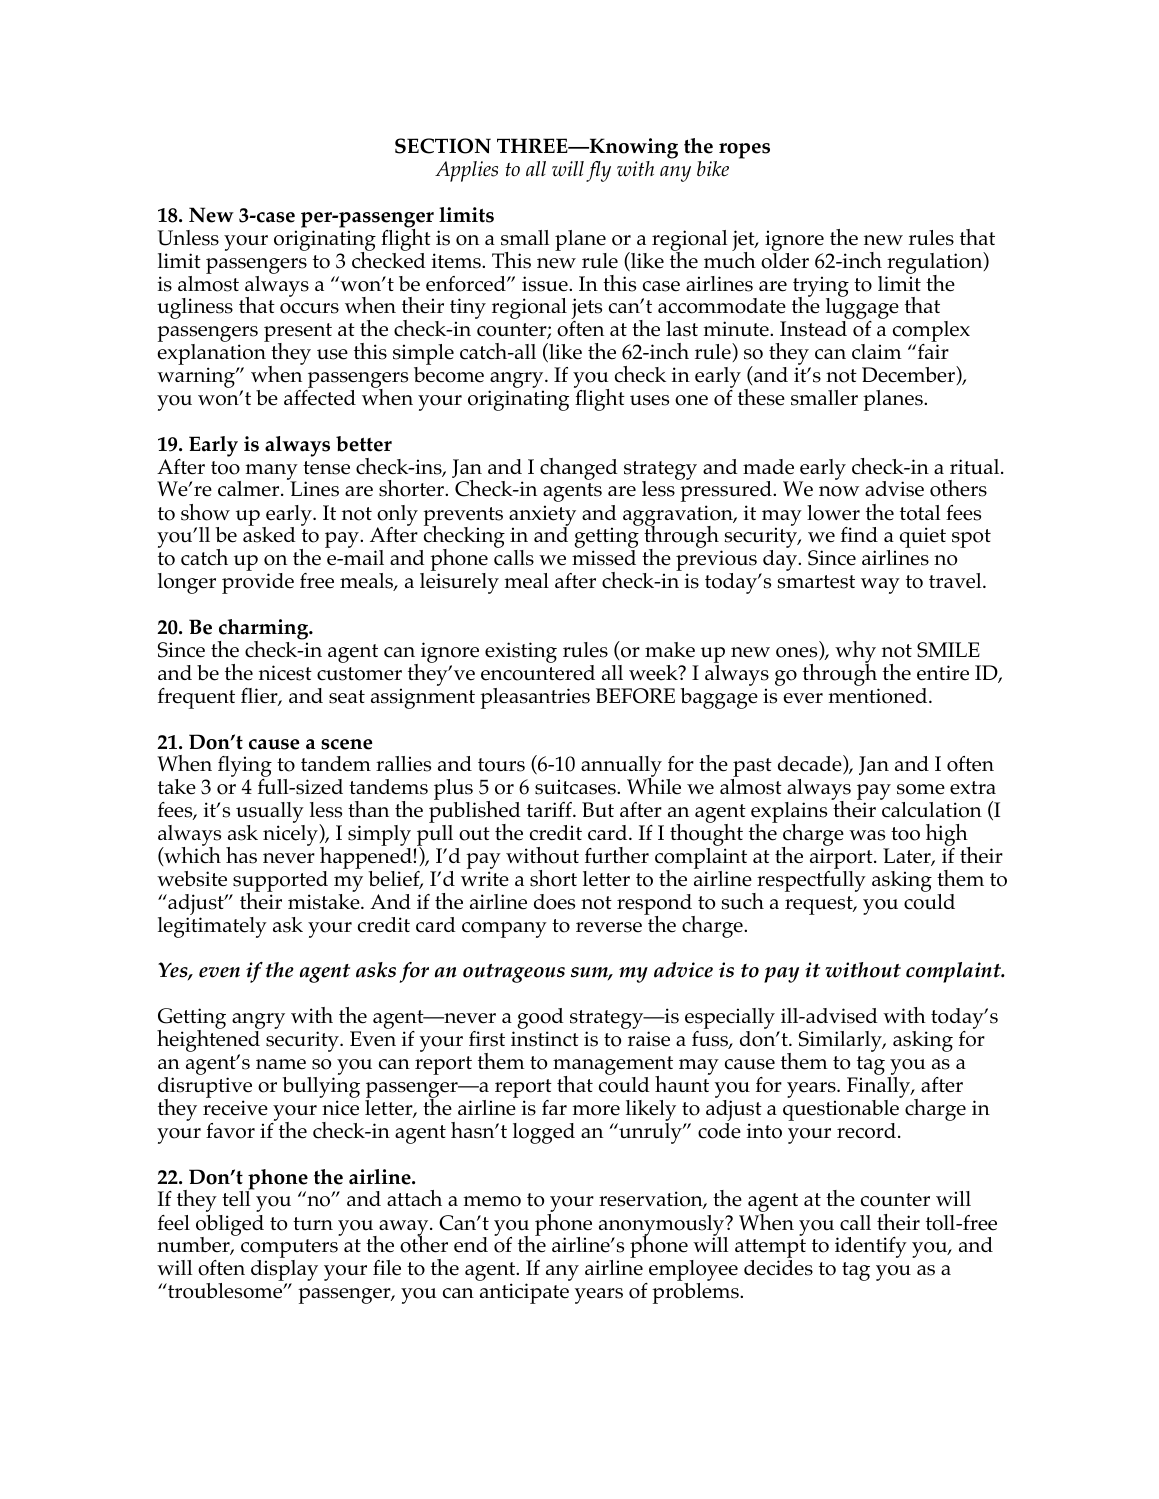 This screenshot has height=1499, width=1159. What do you see at coordinates (730, 1020) in the screenshot?
I see `especially` at bounding box center [730, 1020].
